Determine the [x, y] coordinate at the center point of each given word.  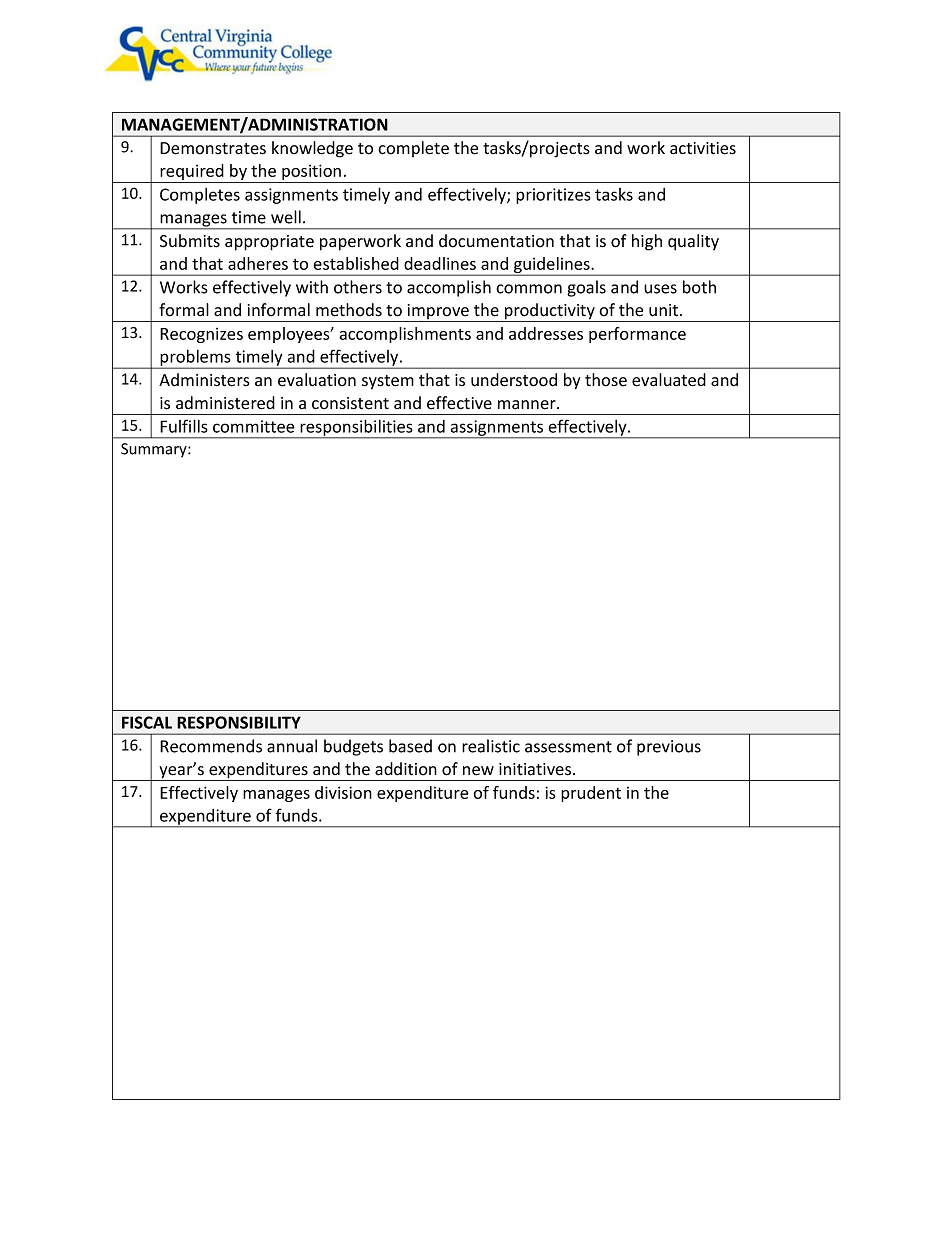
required [192, 173]
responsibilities [356, 428]
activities [703, 148]
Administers [204, 380]
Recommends [211, 746]
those [606, 380]
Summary [155, 450]
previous [669, 748]
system [388, 382]
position [311, 173]
